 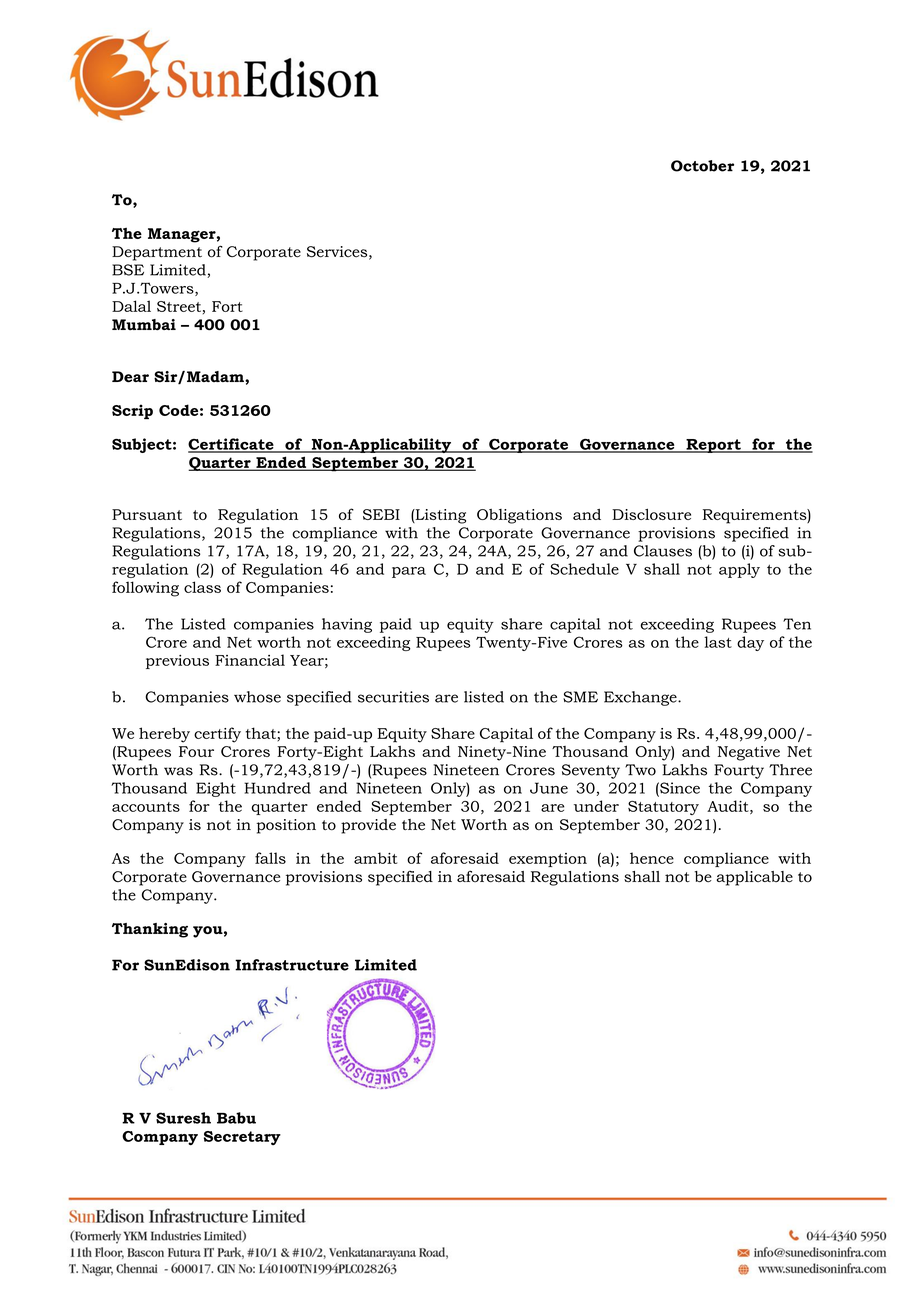 What do you see at coordinates (157, 253) in the image?
I see `Department` at bounding box center [157, 253].
